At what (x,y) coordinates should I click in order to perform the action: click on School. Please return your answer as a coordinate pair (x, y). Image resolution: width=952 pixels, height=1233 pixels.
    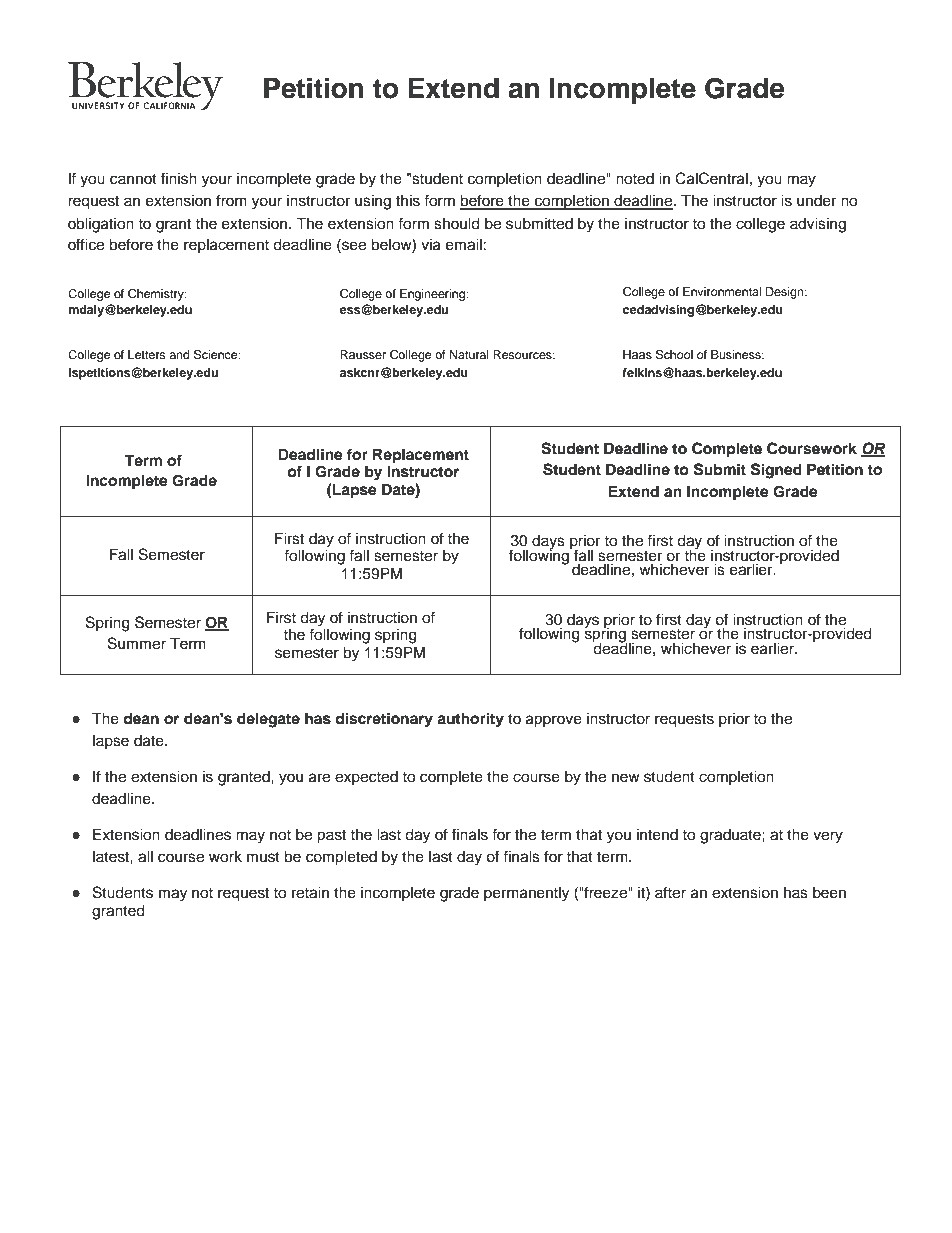
    Looking at the image, I should click on (674, 355).
